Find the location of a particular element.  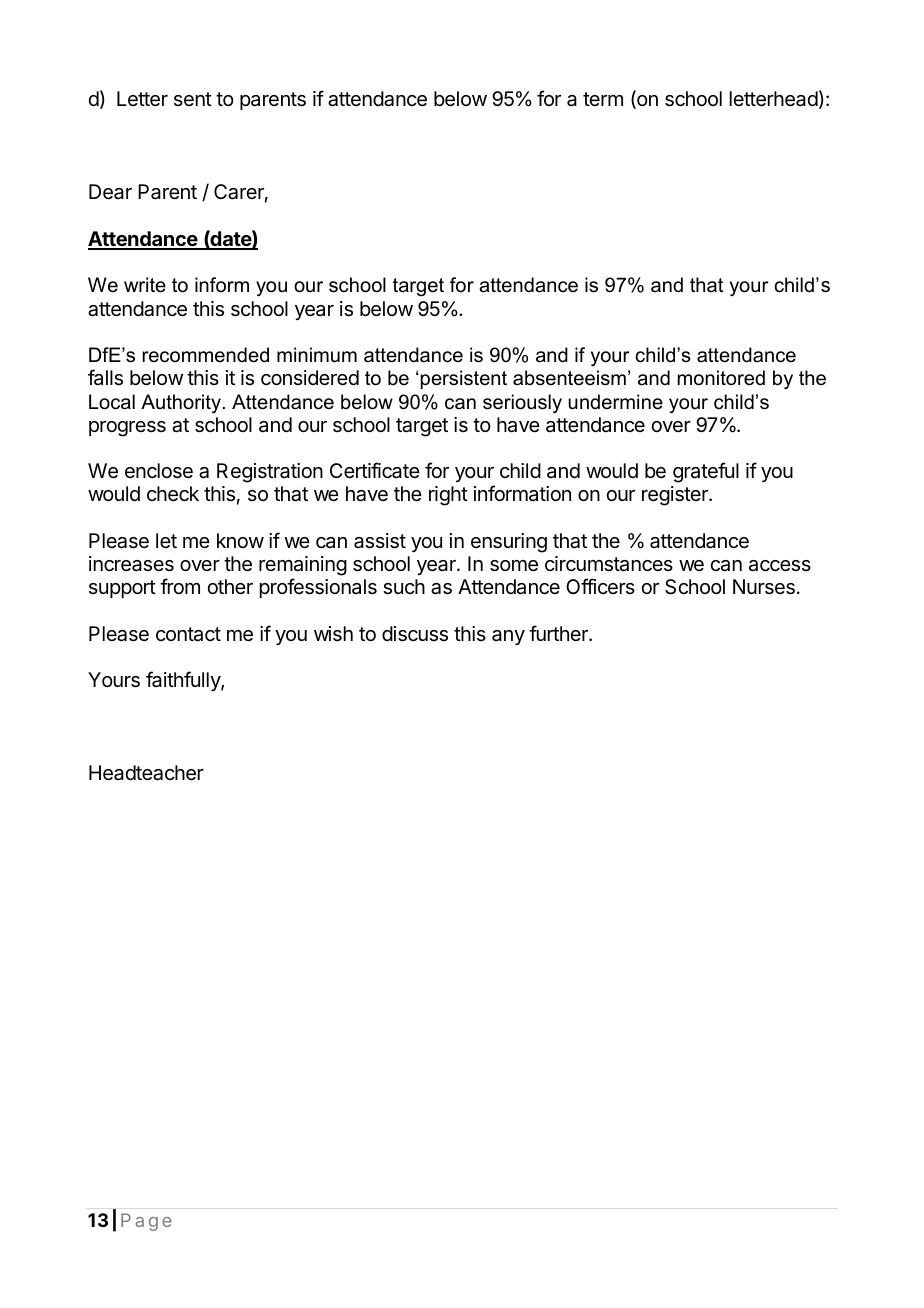

contact is located at coordinates (188, 634).
